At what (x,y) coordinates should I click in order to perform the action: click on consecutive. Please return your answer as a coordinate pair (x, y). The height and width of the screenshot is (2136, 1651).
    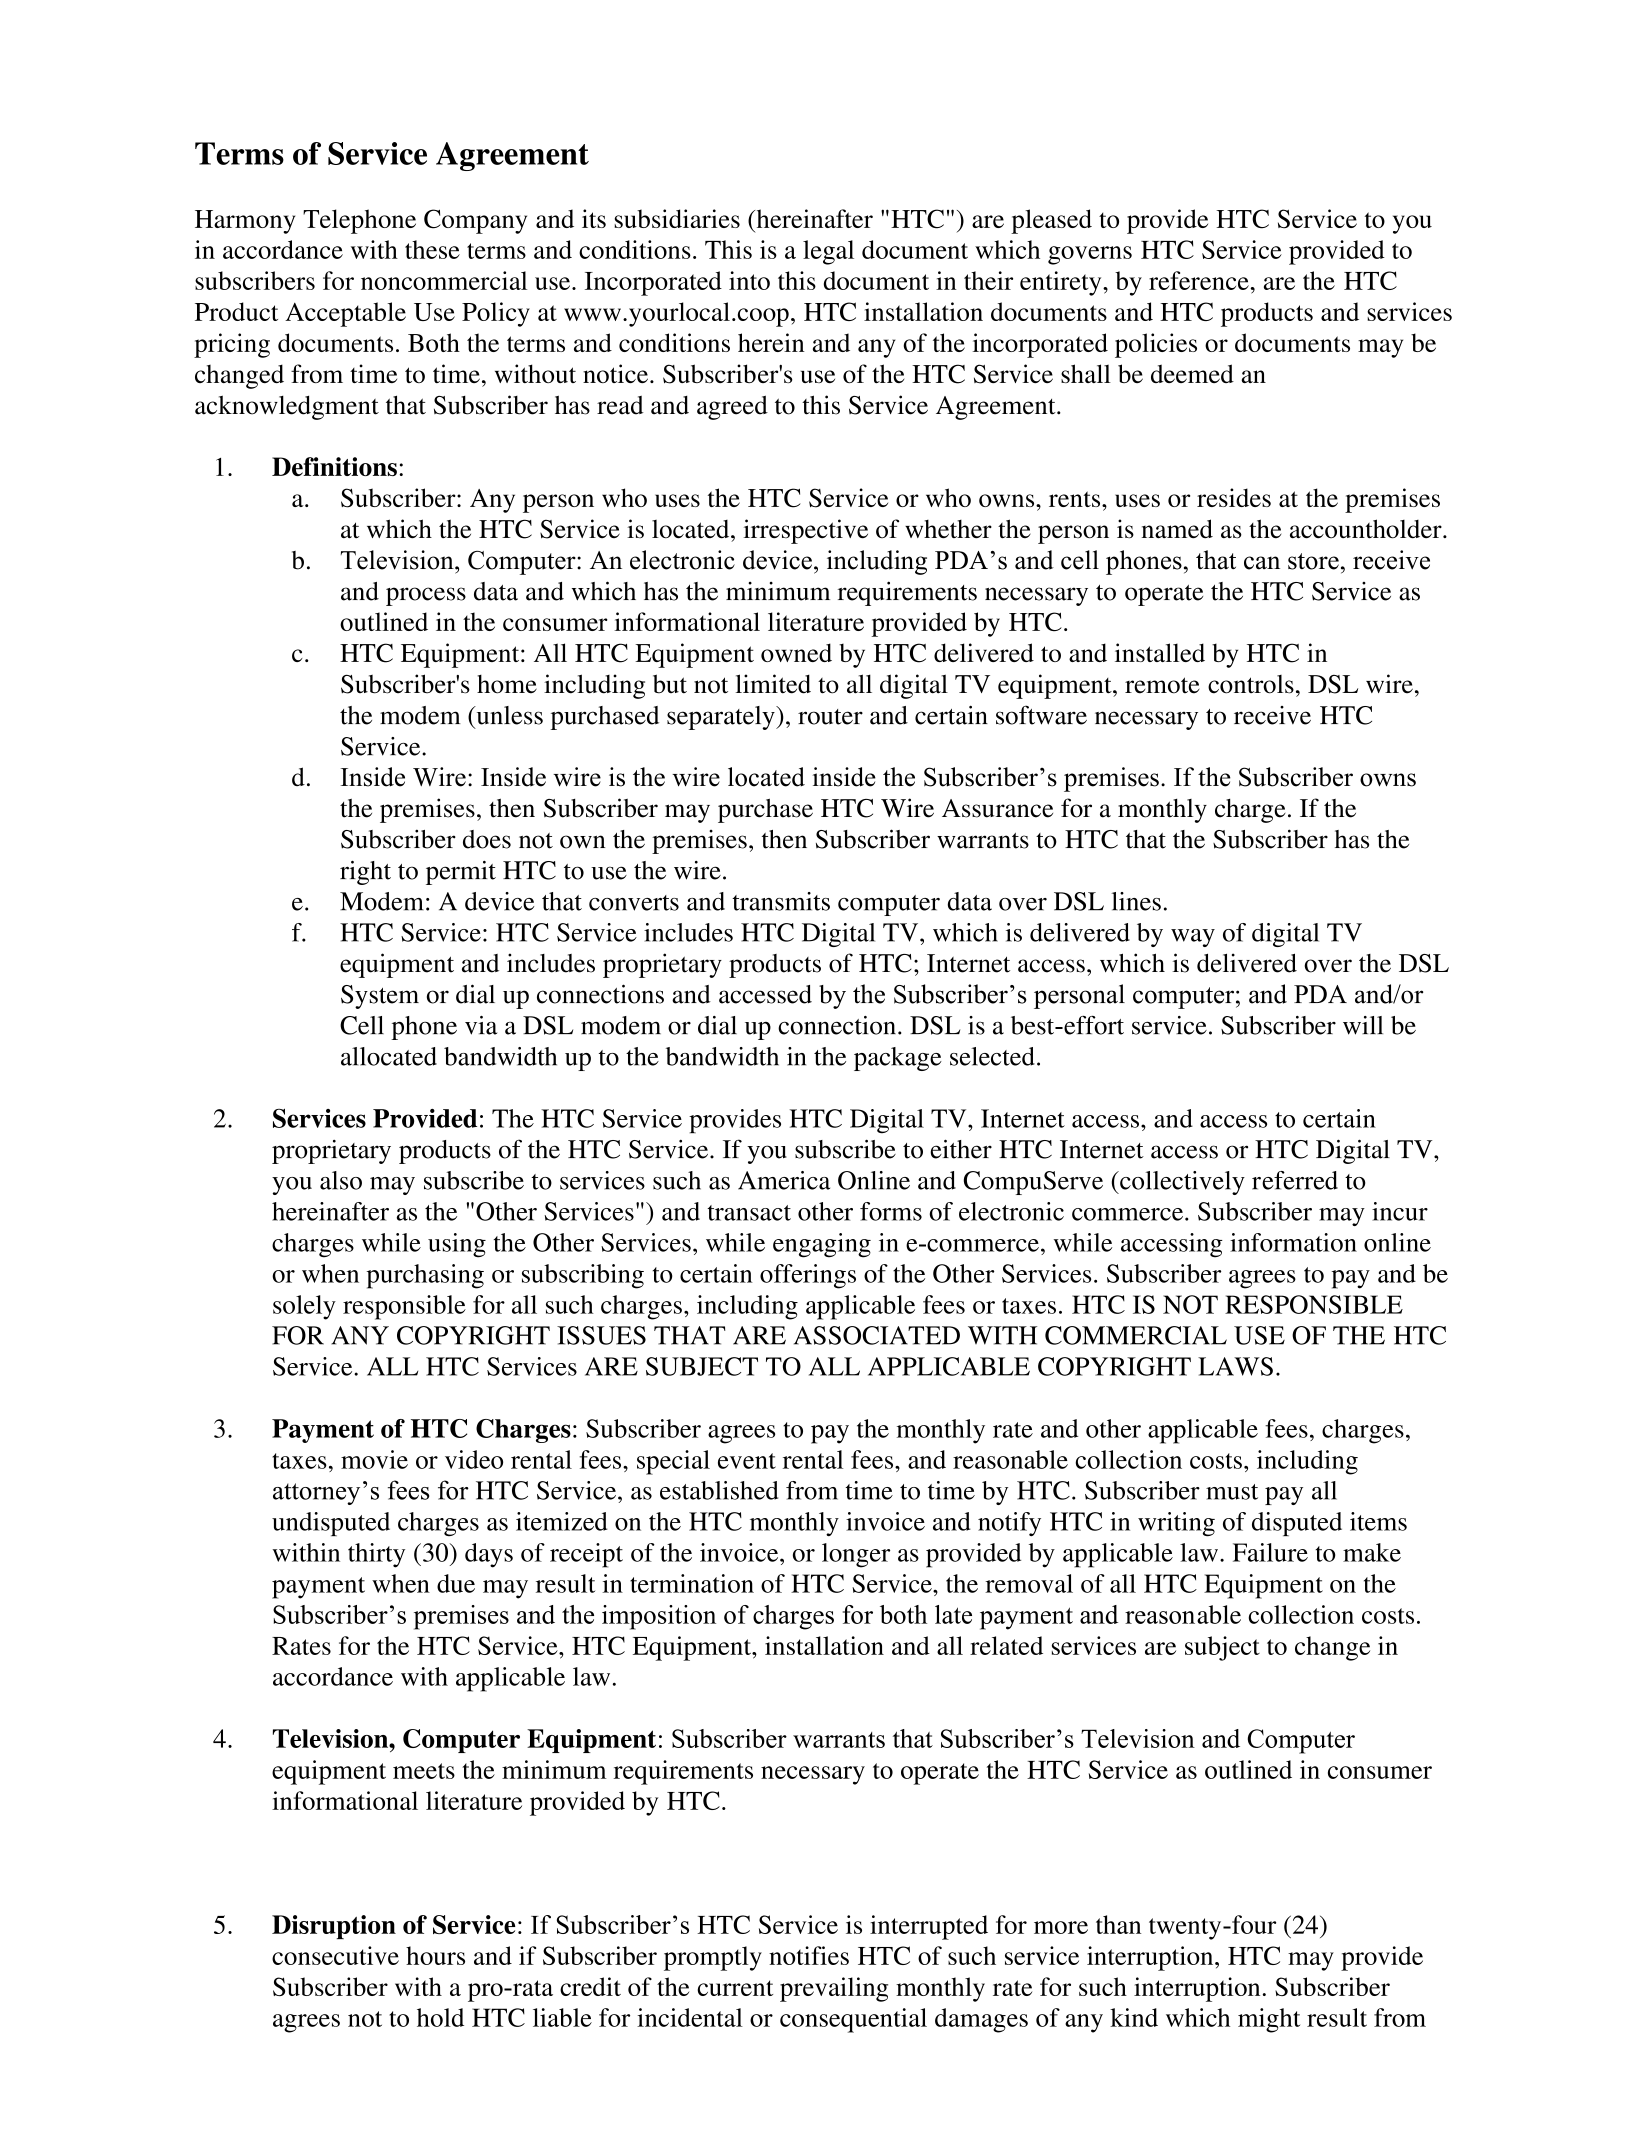
    Looking at the image, I should click on (335, 1955).
